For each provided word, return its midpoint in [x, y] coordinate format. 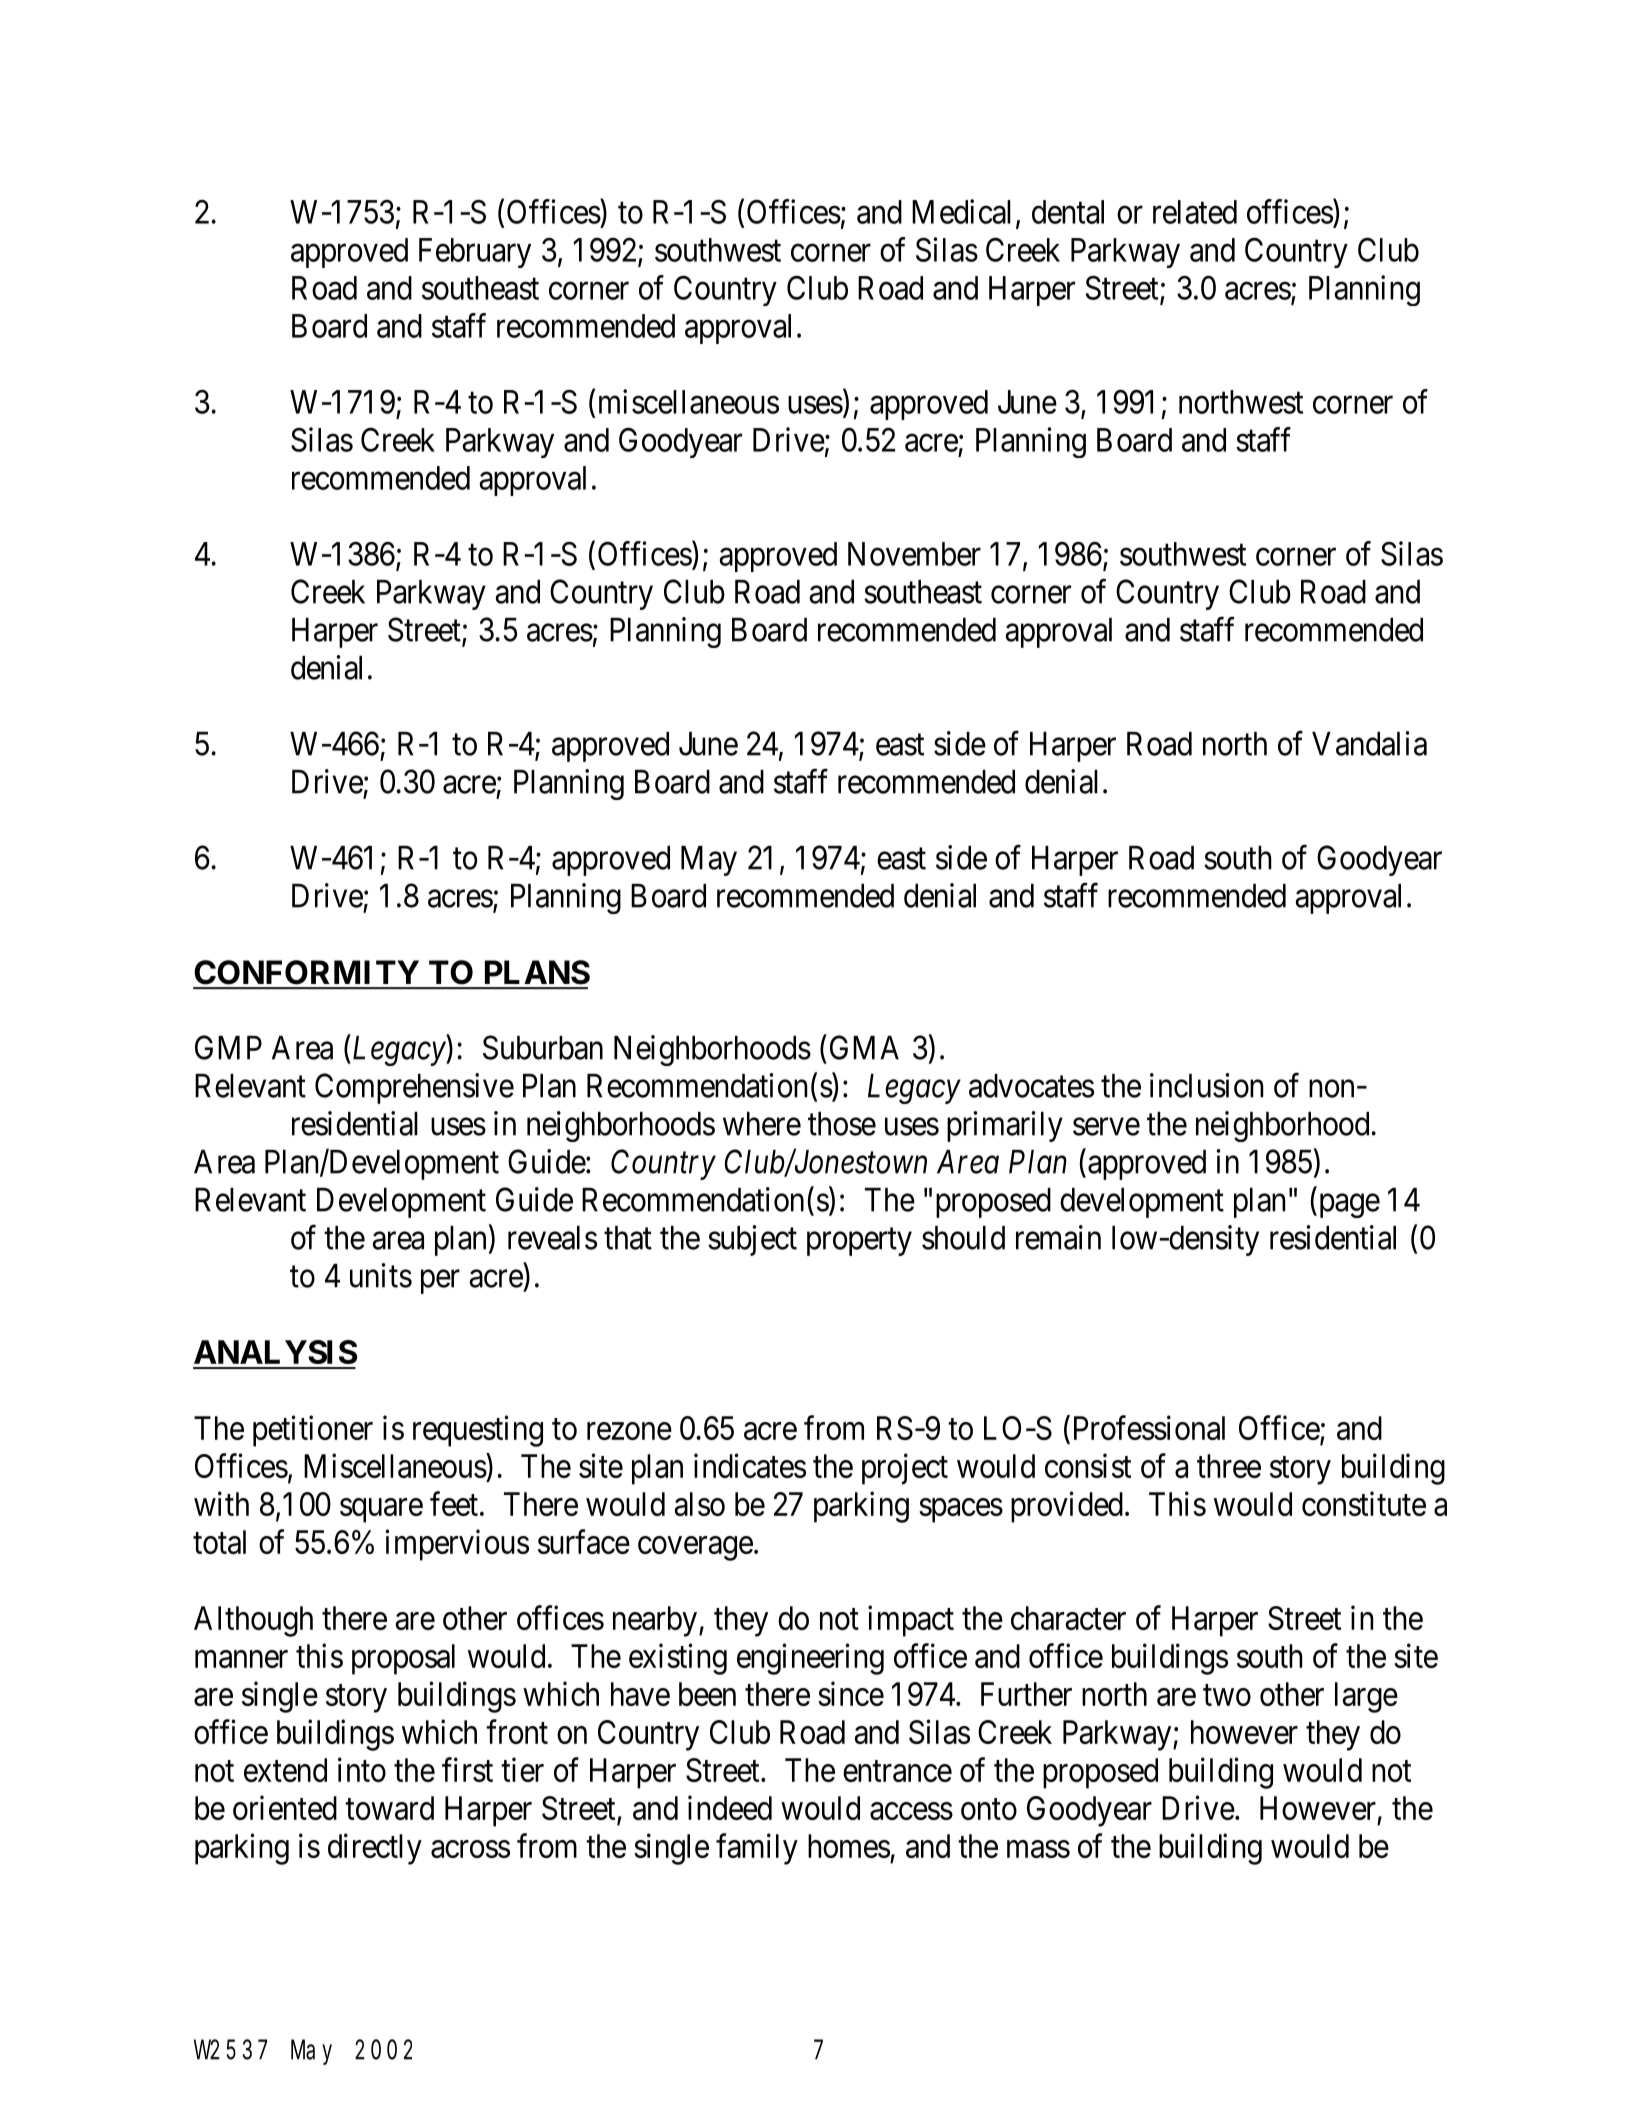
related [1195, 212]
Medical [961, 211]
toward [389, 1808]
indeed [730, 1807]
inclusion [1206, 1085]
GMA [864, 1047]
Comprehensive [414, 1088]
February [475, 253]
